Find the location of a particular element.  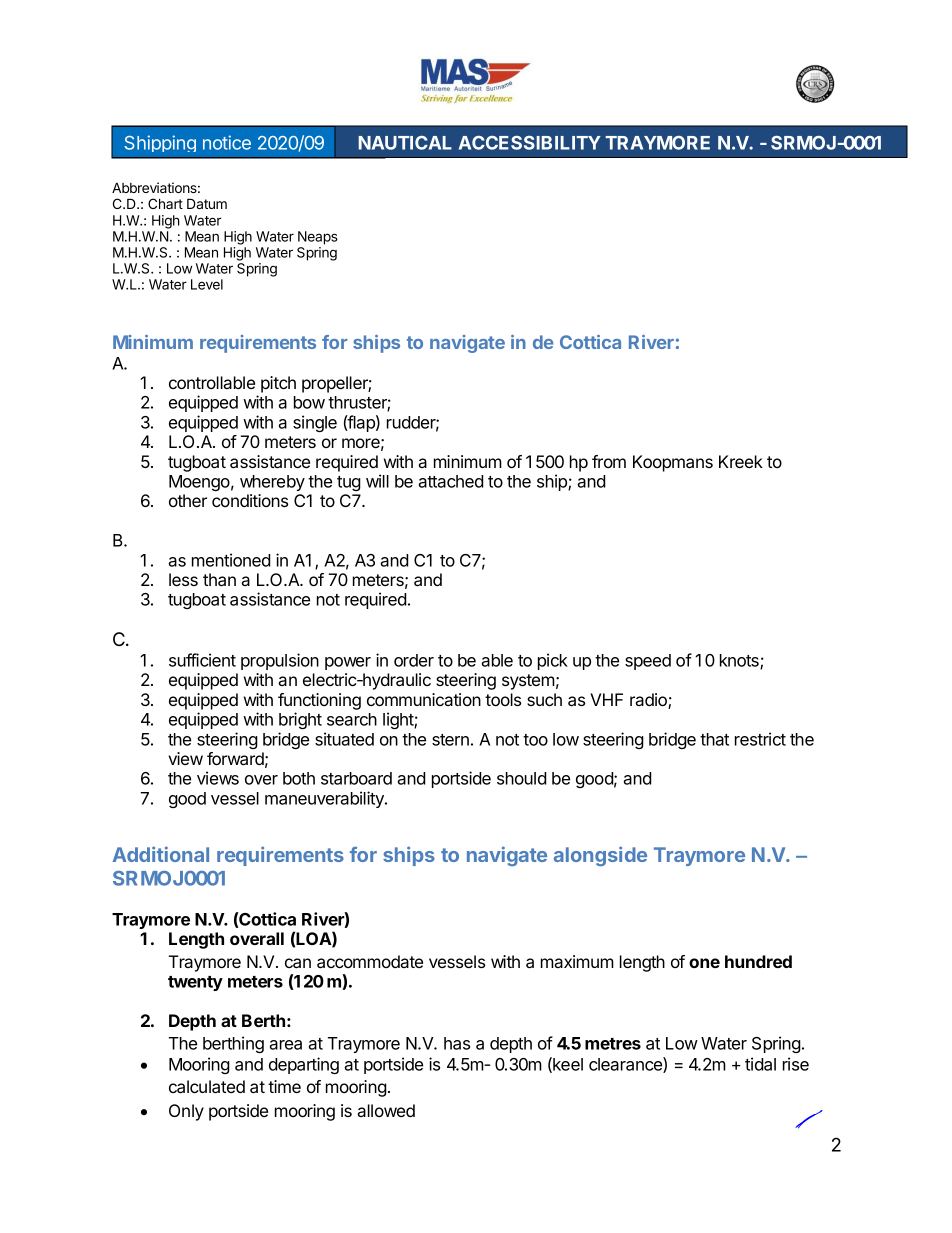

attached is located at coordinates (451, 481).
